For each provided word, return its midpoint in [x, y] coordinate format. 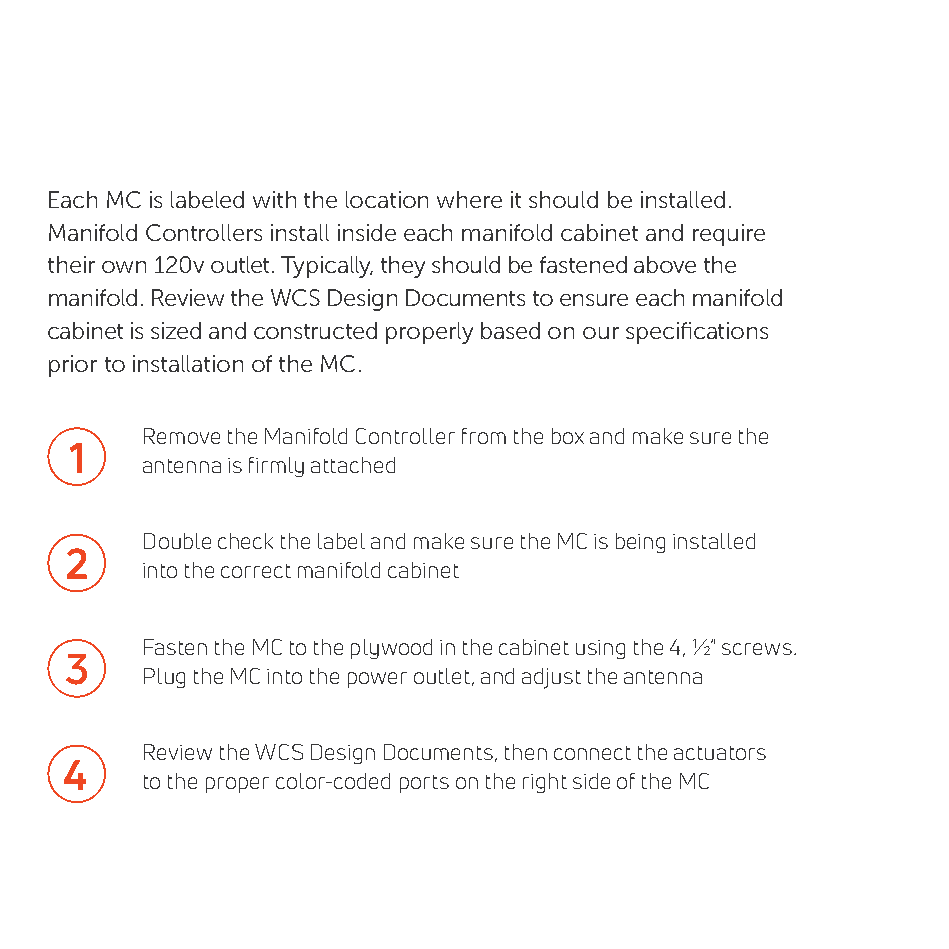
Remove [182, 436]
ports [424, 784]
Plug [164, 678]
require [729, 235]
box [568, 436]
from [484, 436]
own [124, 267]
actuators [720, 753]
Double [177, 541]
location [387, 199]
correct [256, 571]
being [640, 543]
